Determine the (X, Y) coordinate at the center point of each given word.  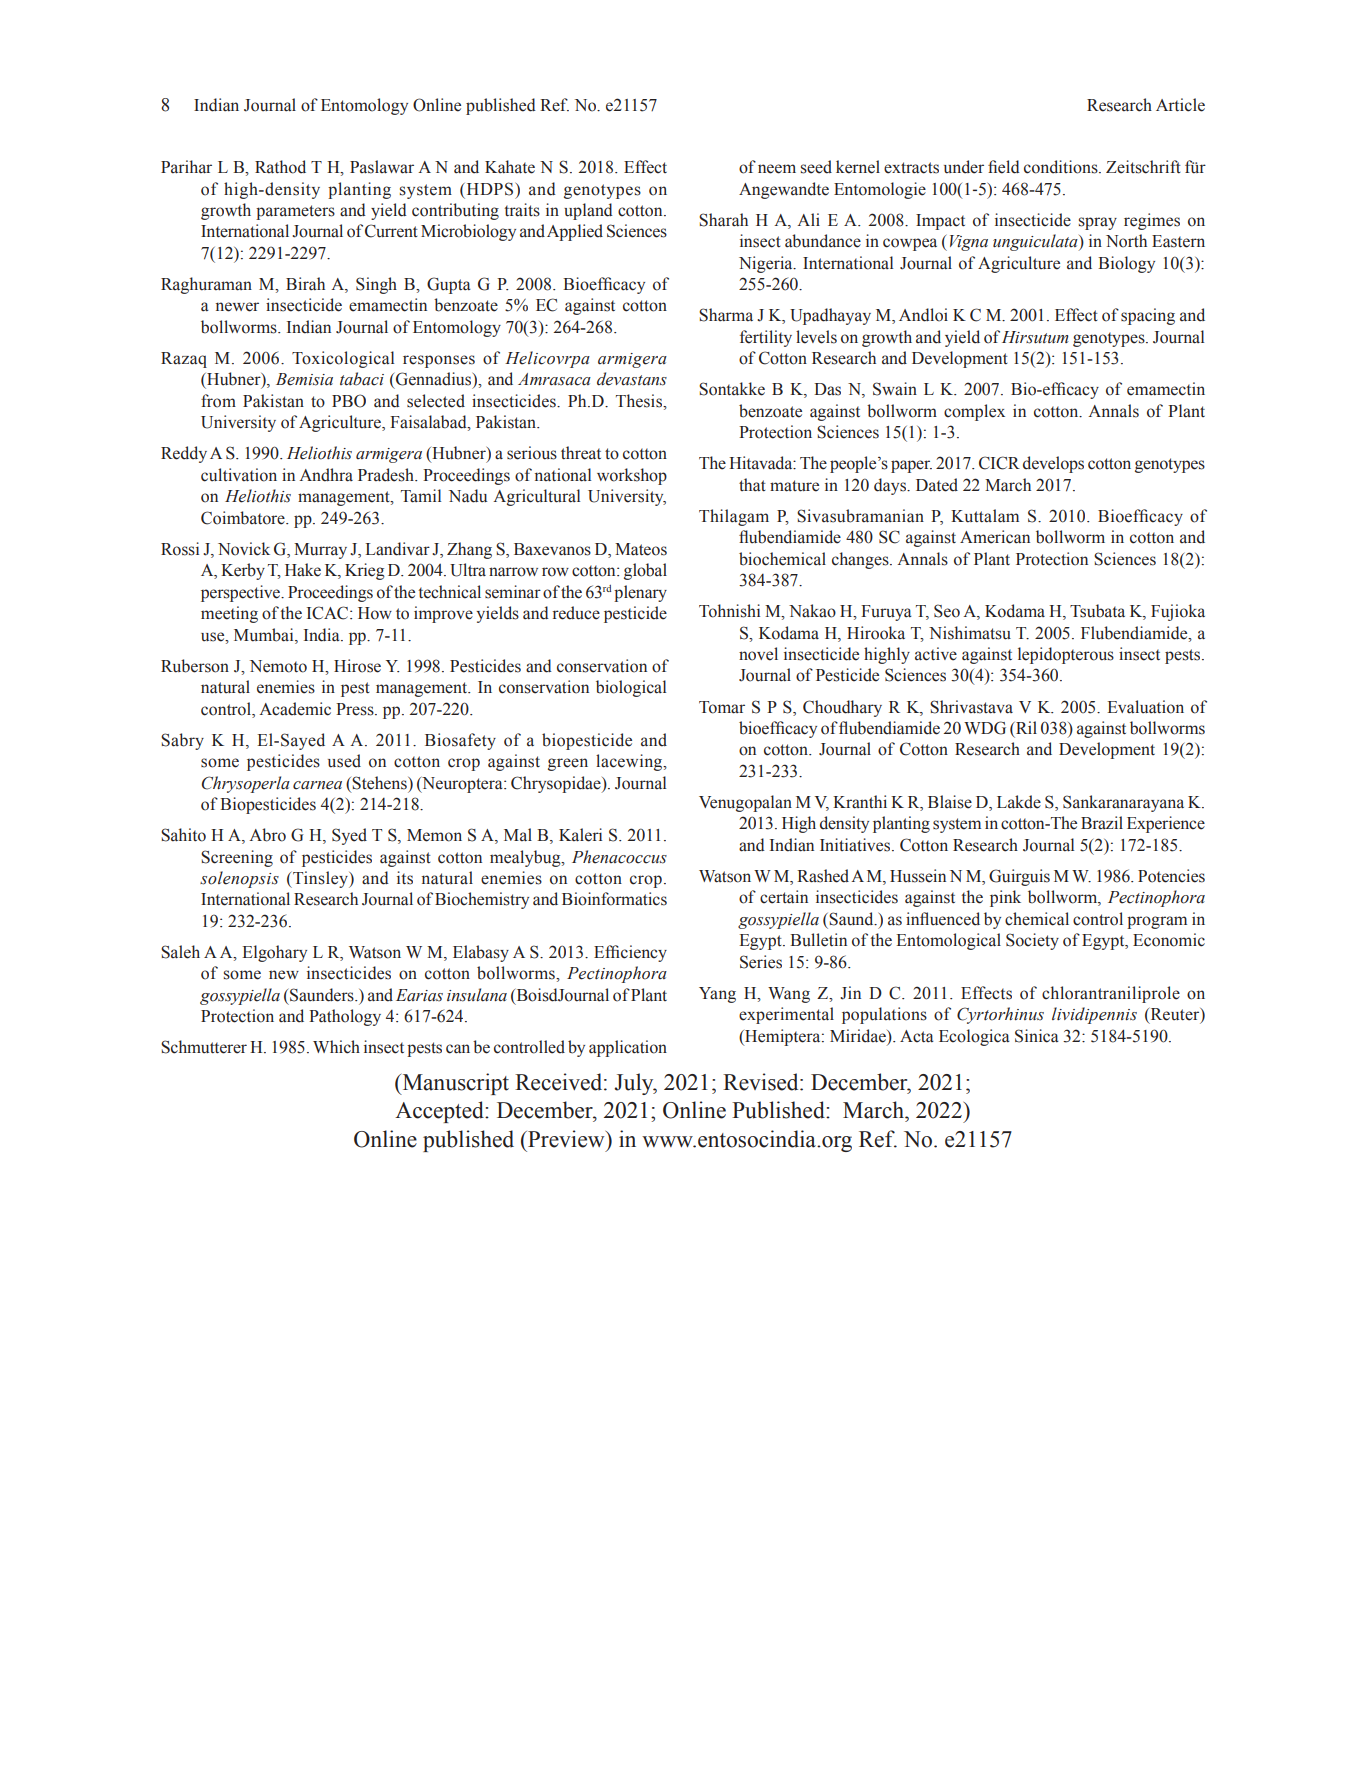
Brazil (1102, 823)
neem (777, 169)
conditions (1062, 167)
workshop (632, 476)
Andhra (326, 475)
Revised (762, 1082)
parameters (295, 212)
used (344, 761)
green (568, 764)
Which (336, 1047)
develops (1053, 464)
